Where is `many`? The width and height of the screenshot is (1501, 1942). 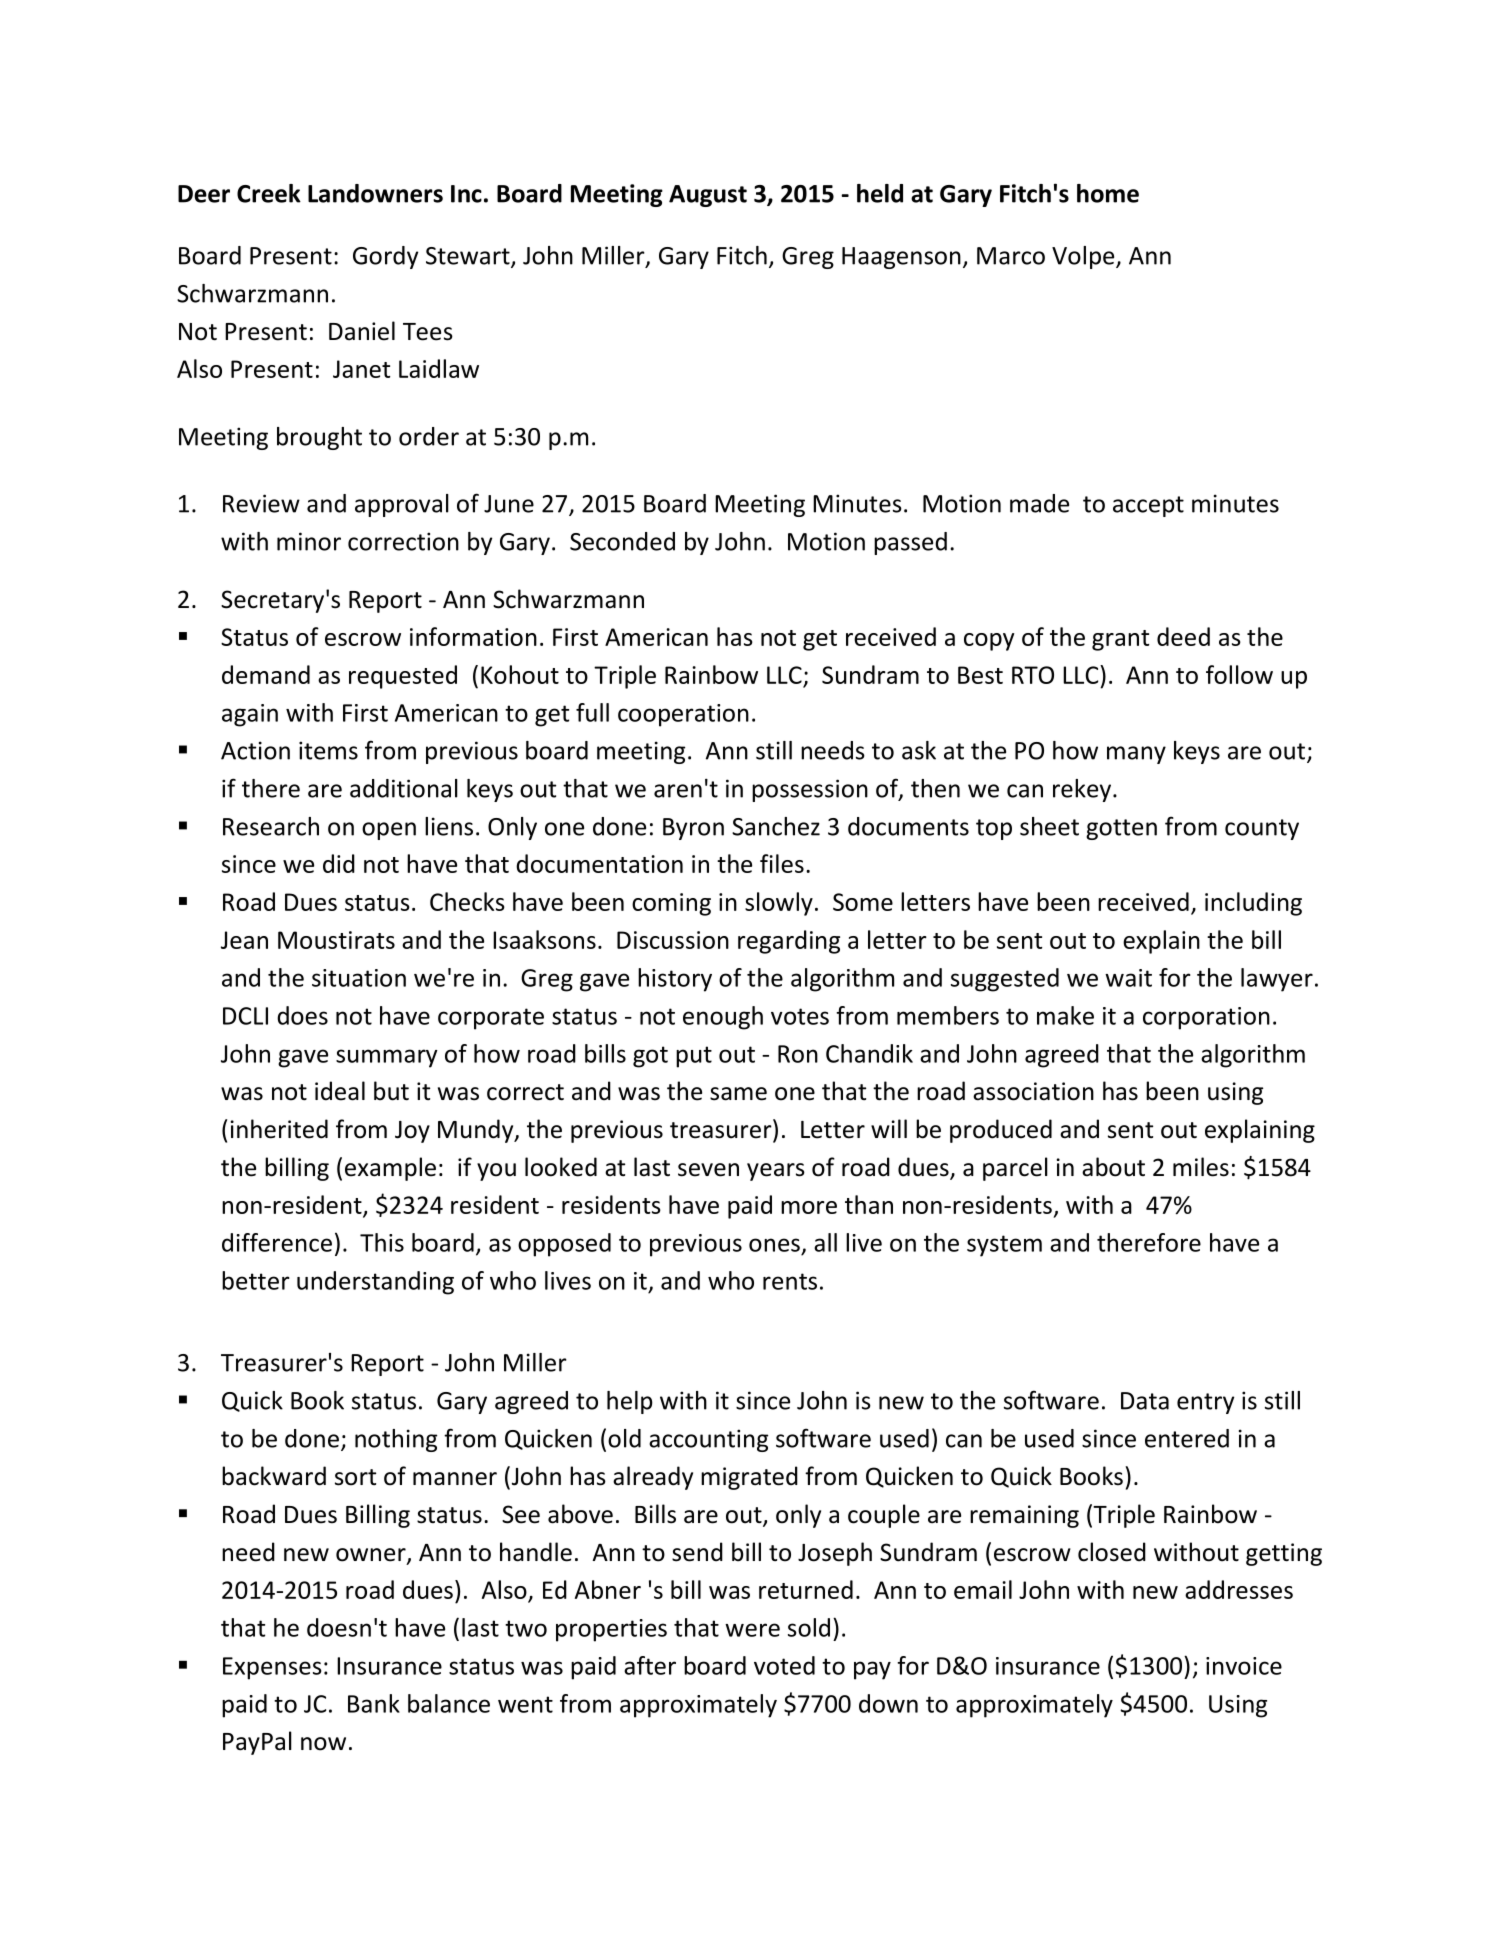 many is located at coordinates (1136, 755).
